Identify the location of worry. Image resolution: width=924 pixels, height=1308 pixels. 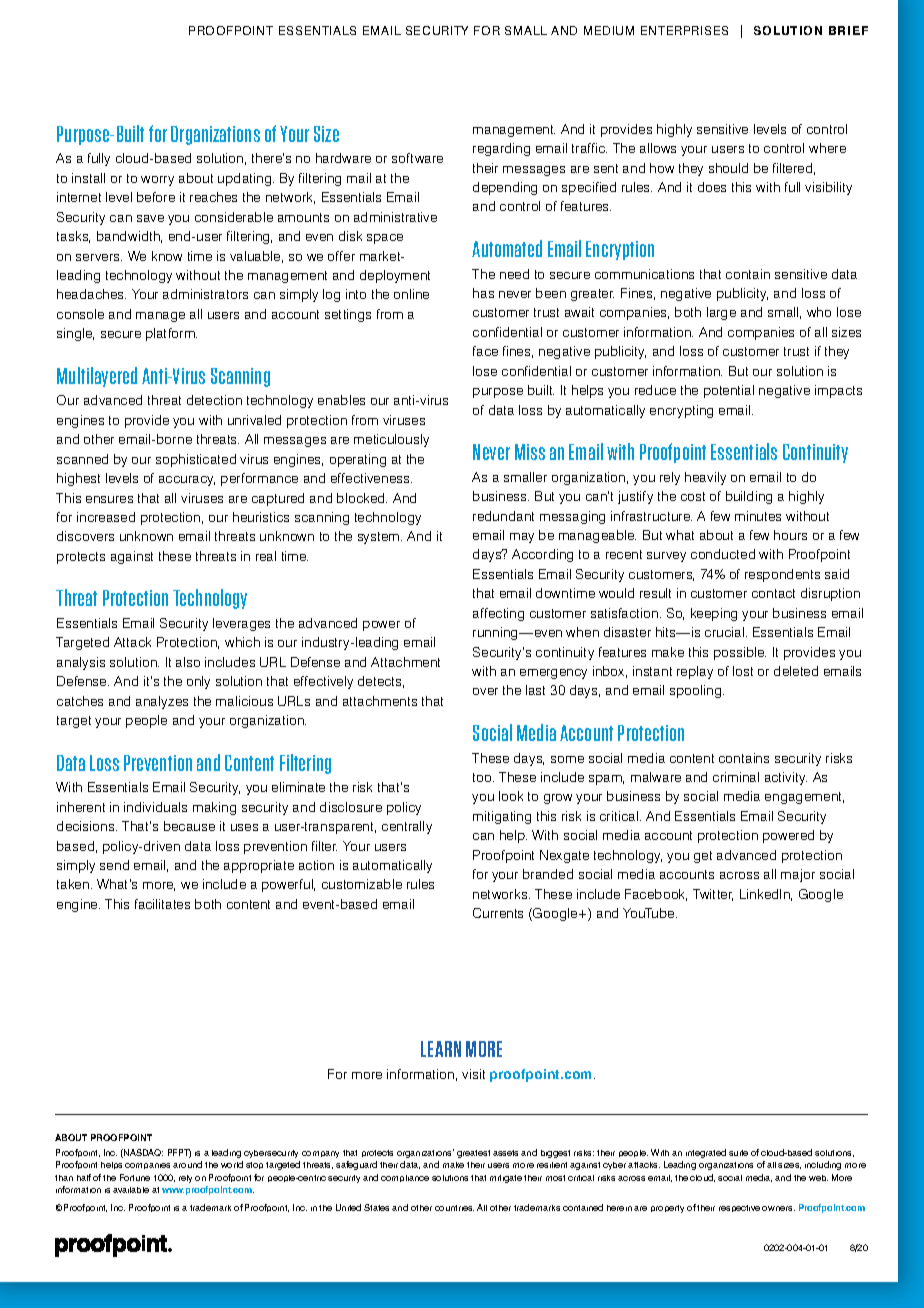
(157, 181).
